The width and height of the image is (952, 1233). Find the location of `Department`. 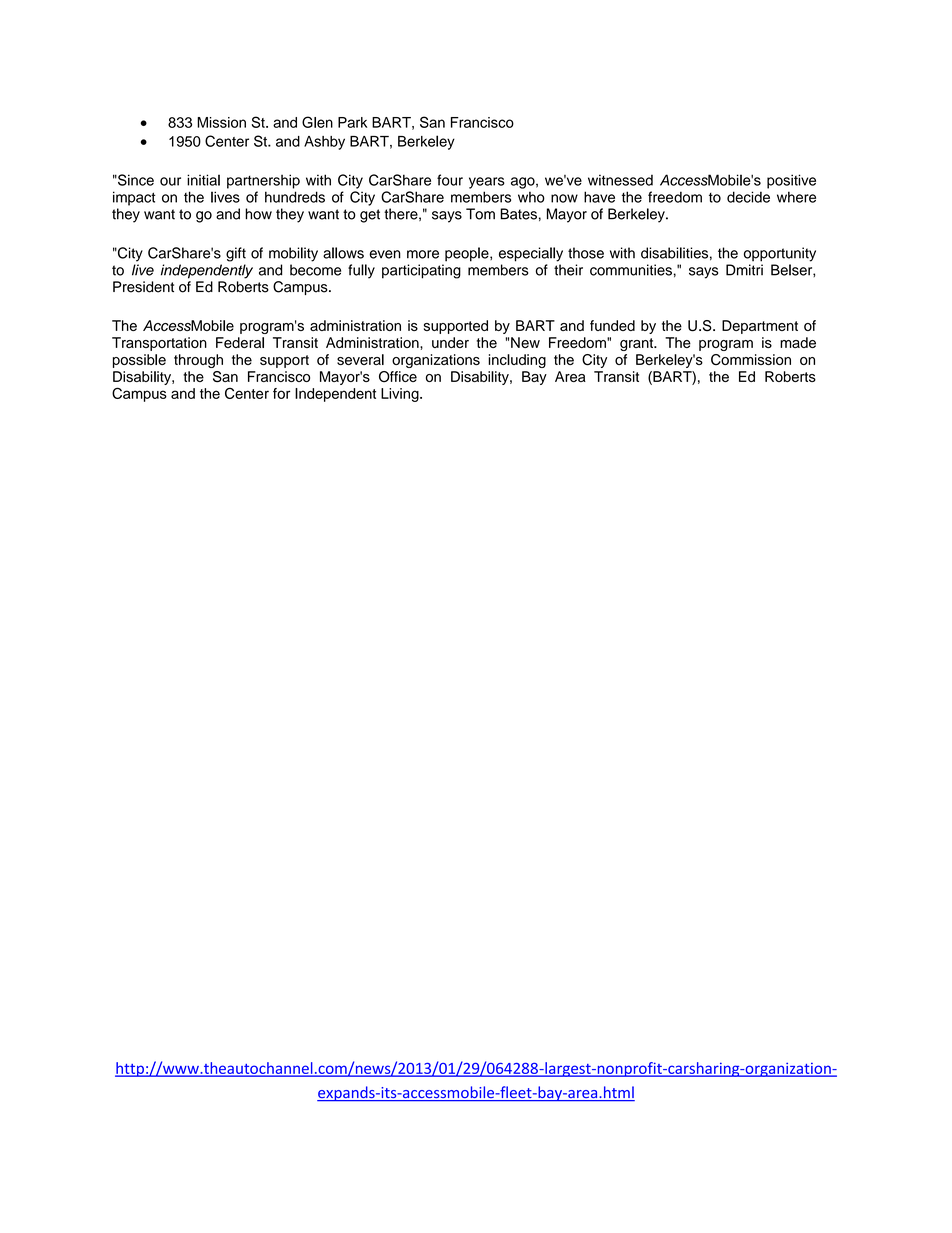

Department is located at coordinates (760, 327).
